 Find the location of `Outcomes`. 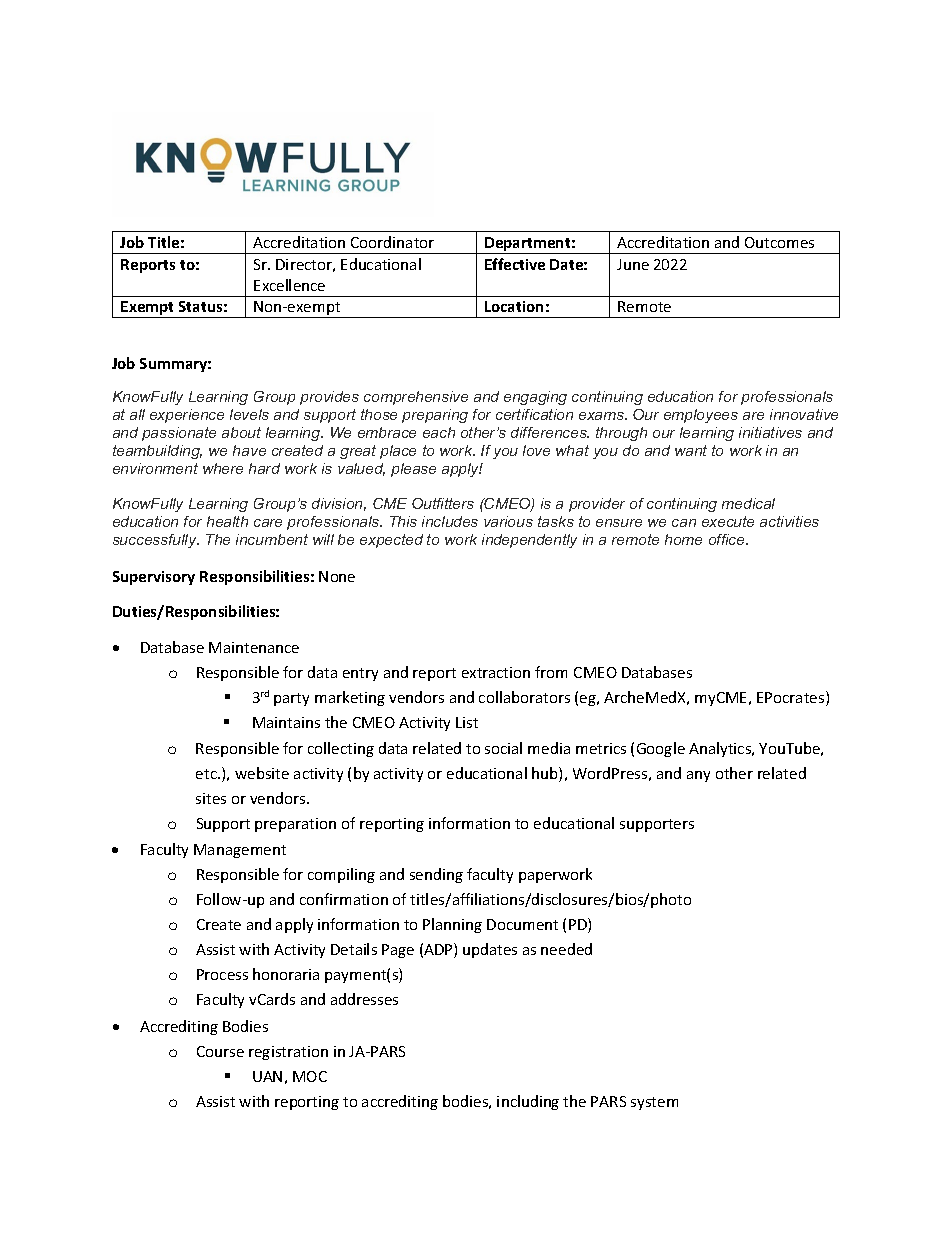

Outcomes is located at coordinates (779, 242).
